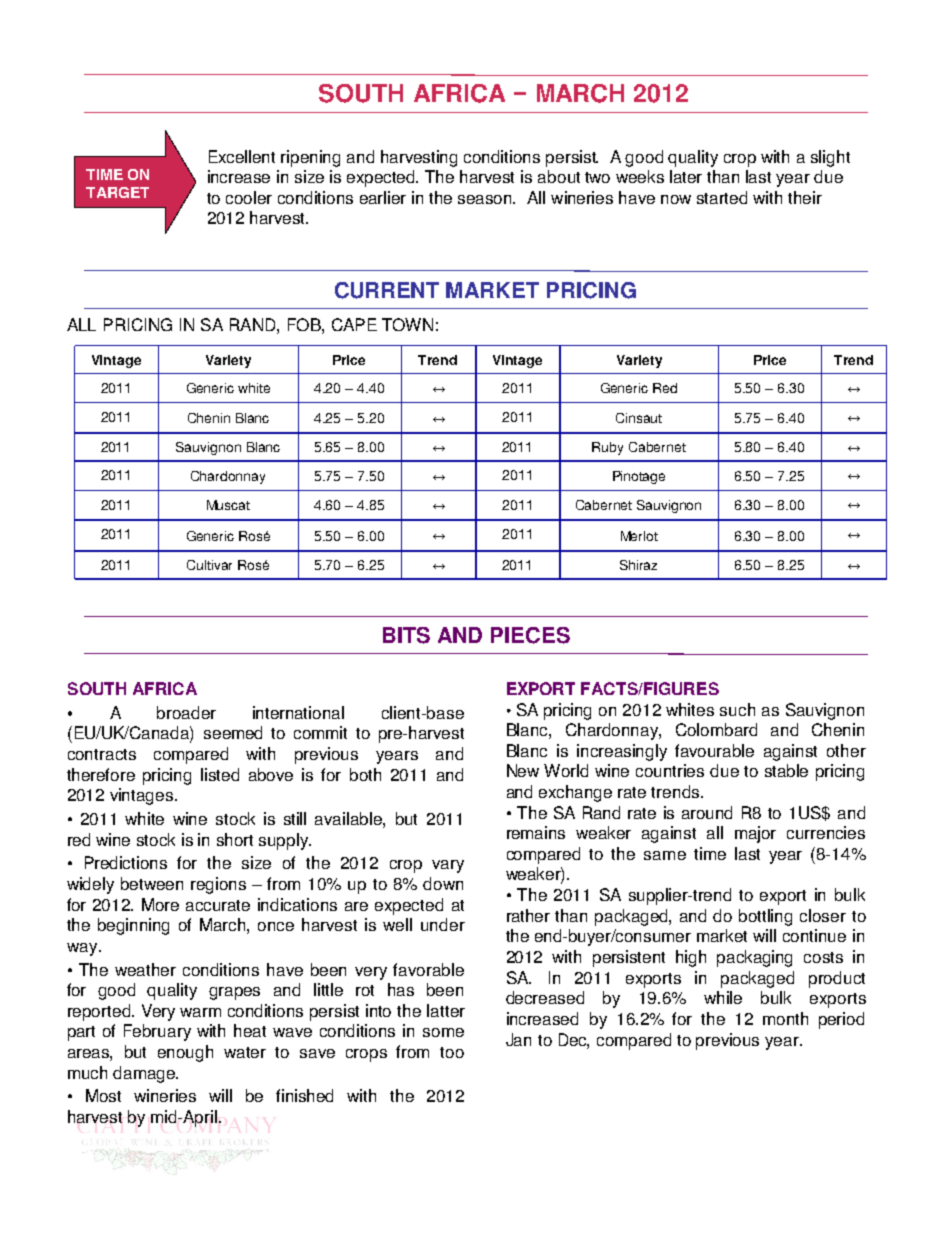 The image size is (952, 1233). Describe the element at coordinates (722, 197) in the page. I see `started` at that location.
